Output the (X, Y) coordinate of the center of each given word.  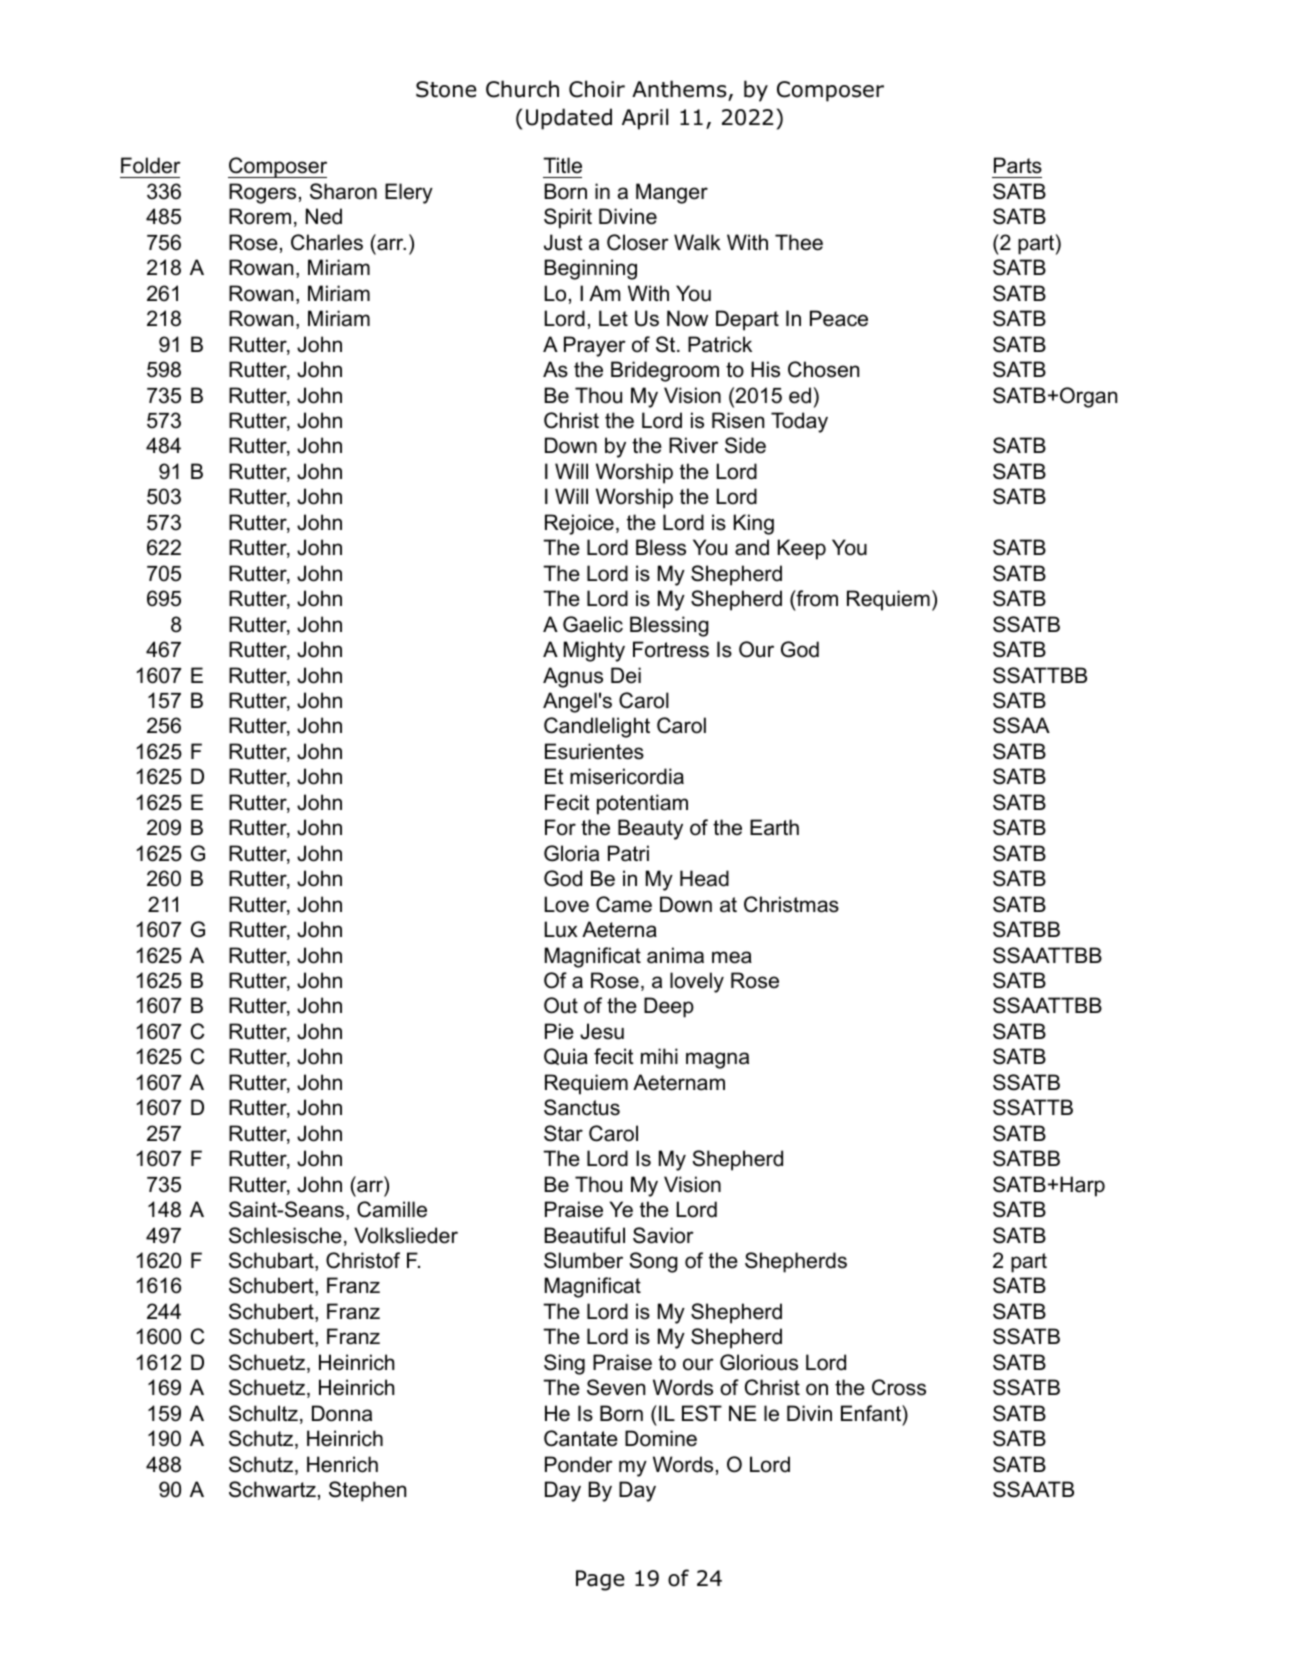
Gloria (571, 853)
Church (522, 89)
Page (600, 1580)
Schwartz (272, 1489)
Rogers (262, 193)
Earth (774, 827)
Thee (799, 242)
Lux (561, 929)
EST (702, 1413)
